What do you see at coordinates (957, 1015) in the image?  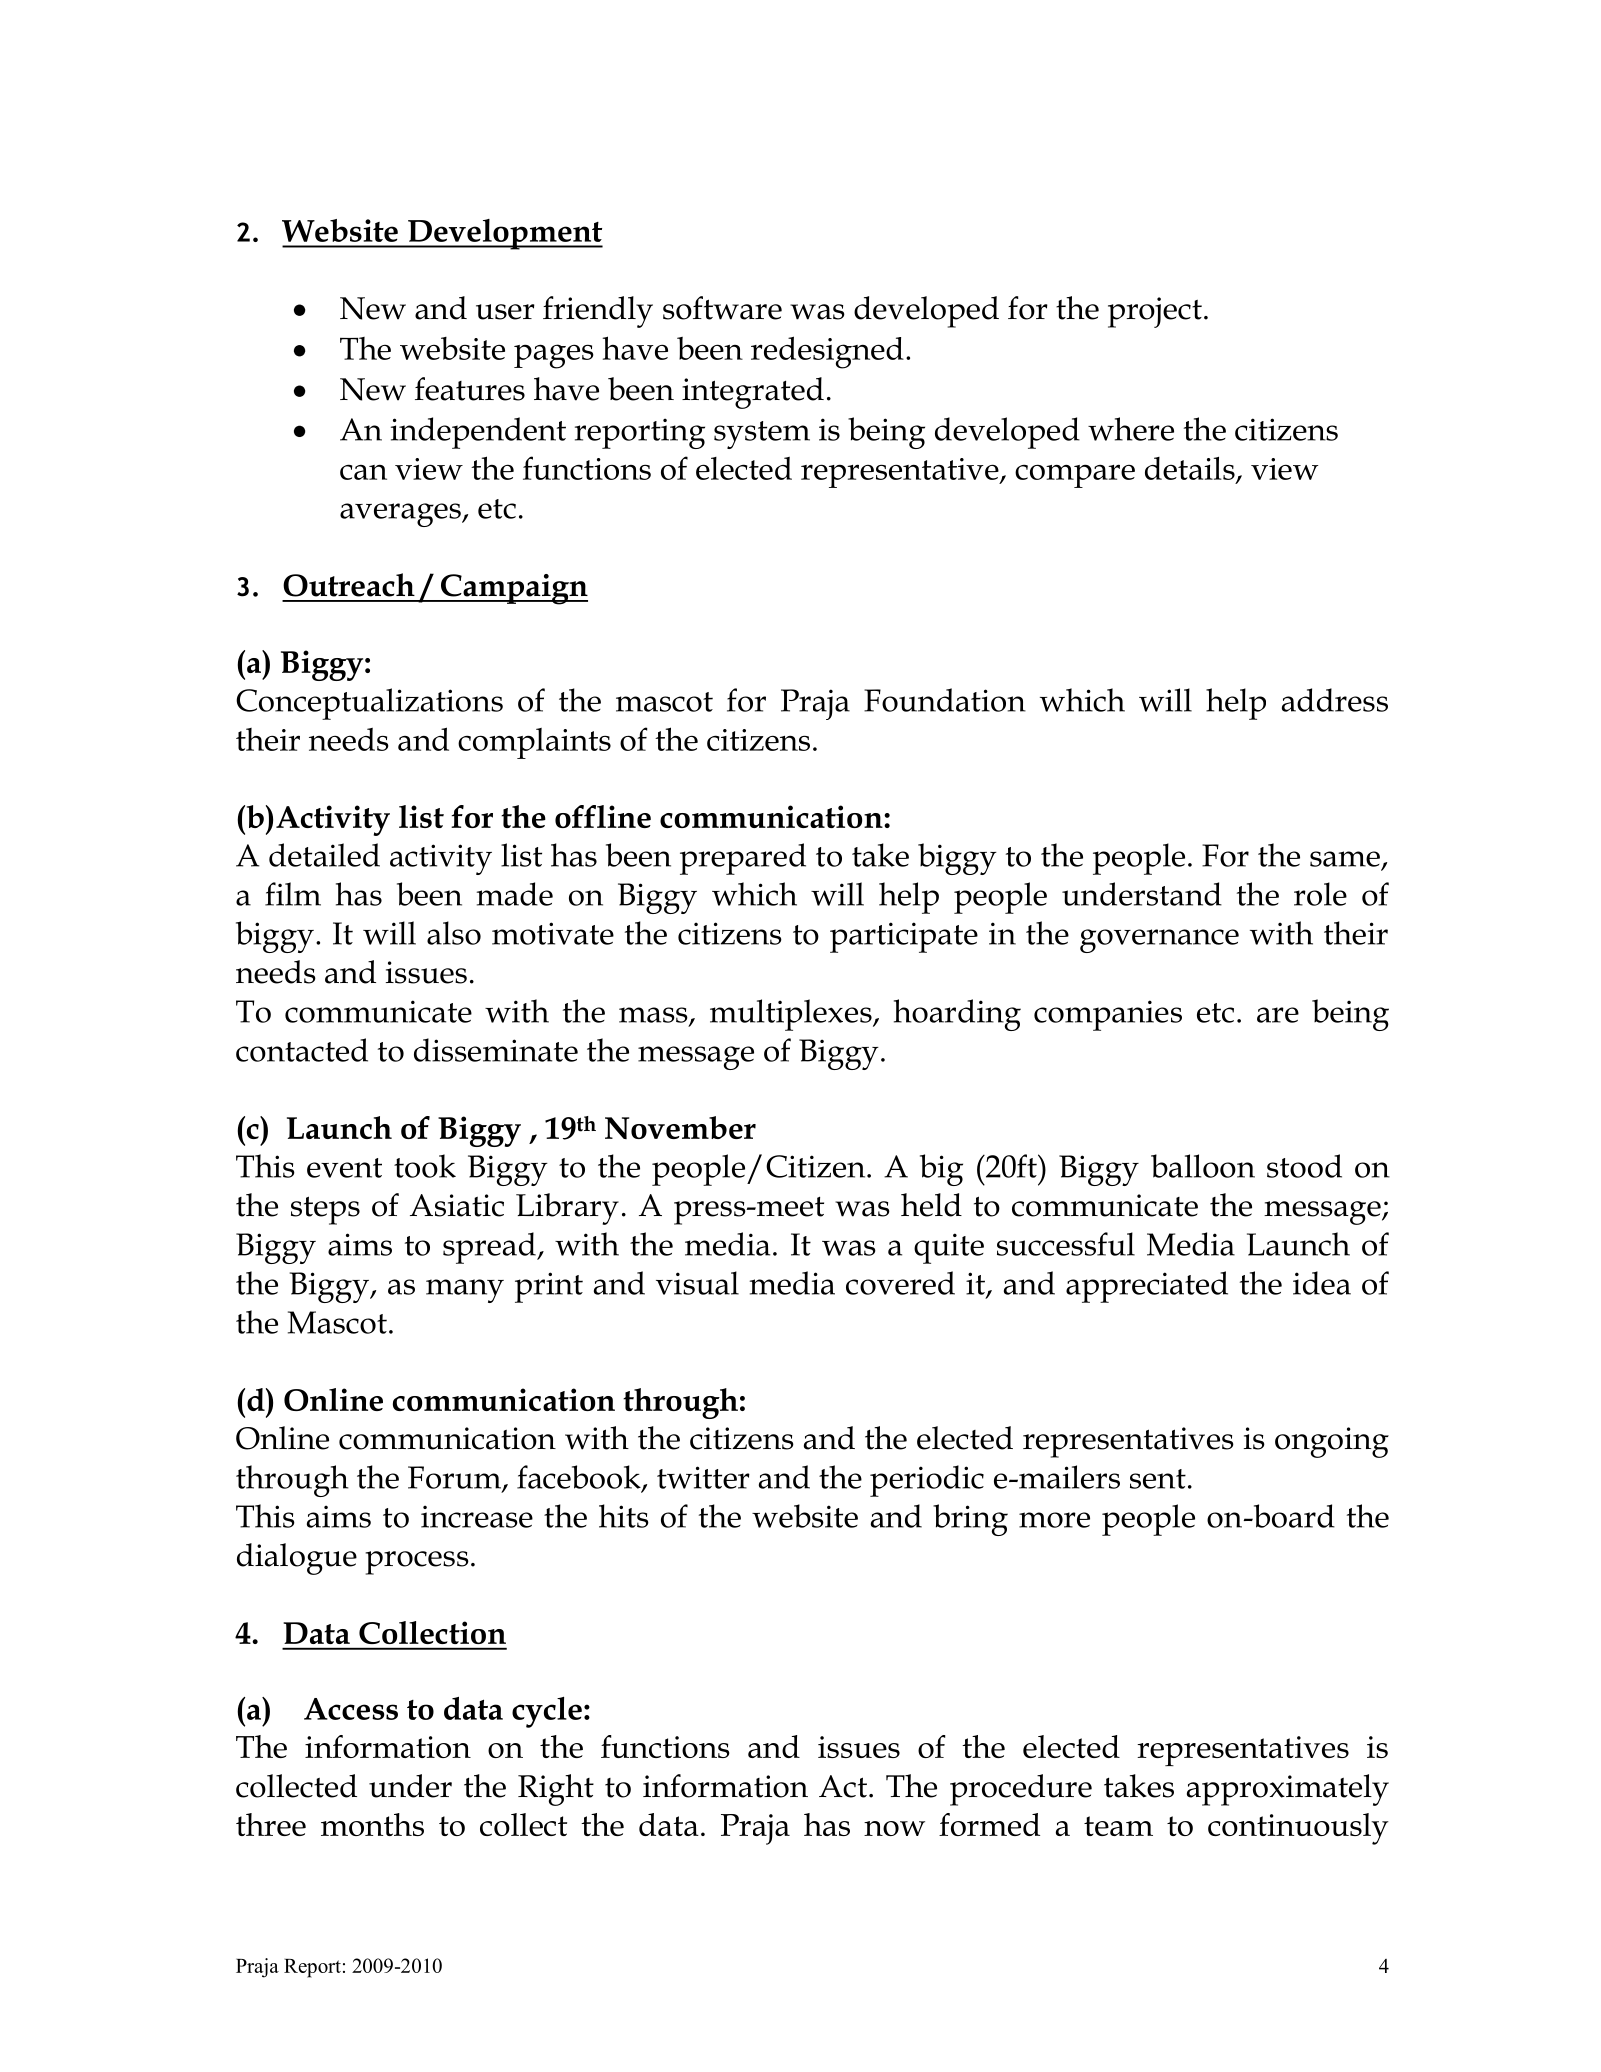 I see `hoarding` at bounding box center [957, 1015].
